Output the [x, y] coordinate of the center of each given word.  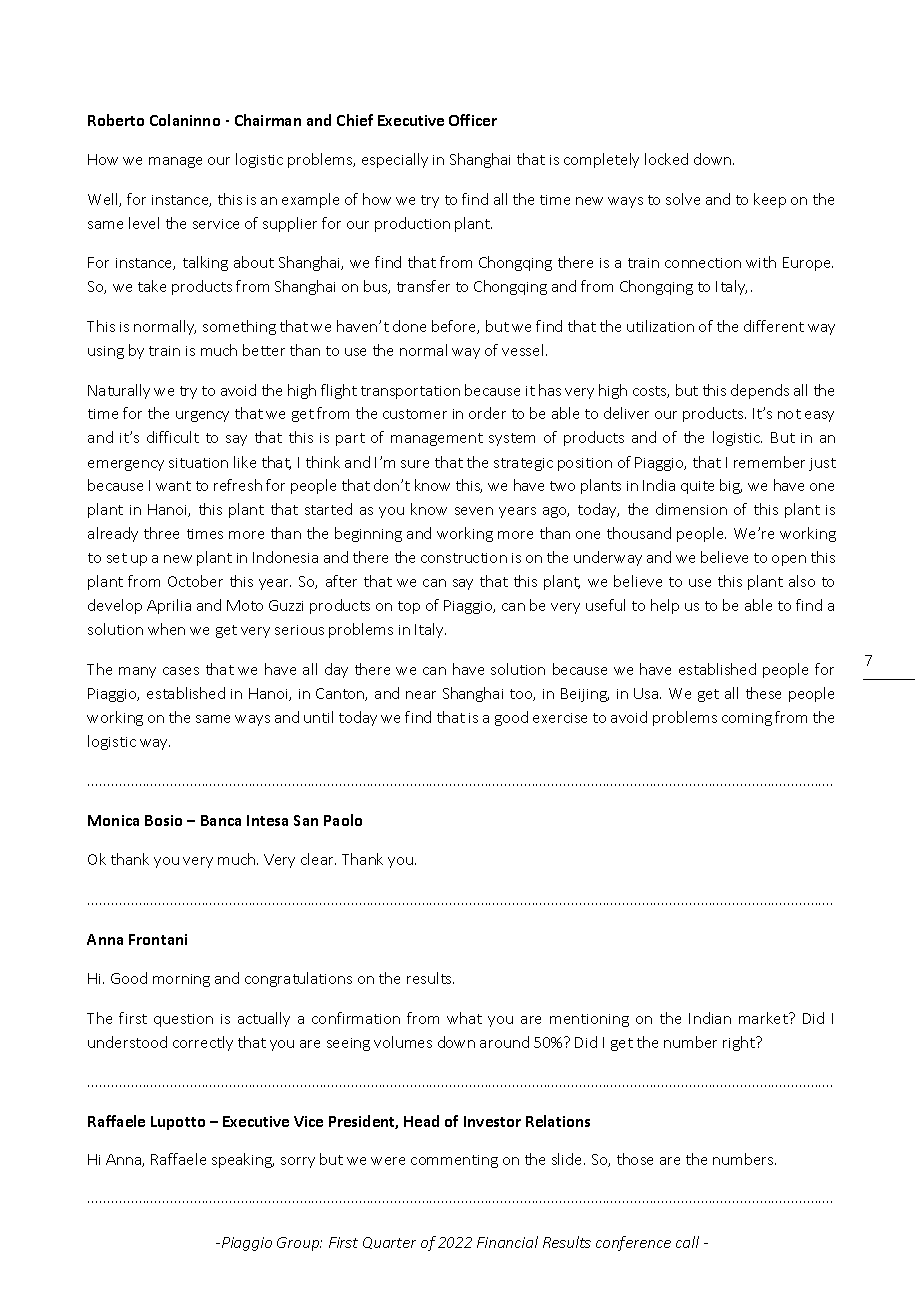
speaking [243, 1160]
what [464, 1018]
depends [760, 391]
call [687, 1242]
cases [181, 671]
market [764, 1018]
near [421, 695]
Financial [507, 1242]
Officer [473, 120]
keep [770, 200]
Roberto [116, 120]
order [487, 413]
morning [181, 980]
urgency [202, 416]
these [763, 693]
